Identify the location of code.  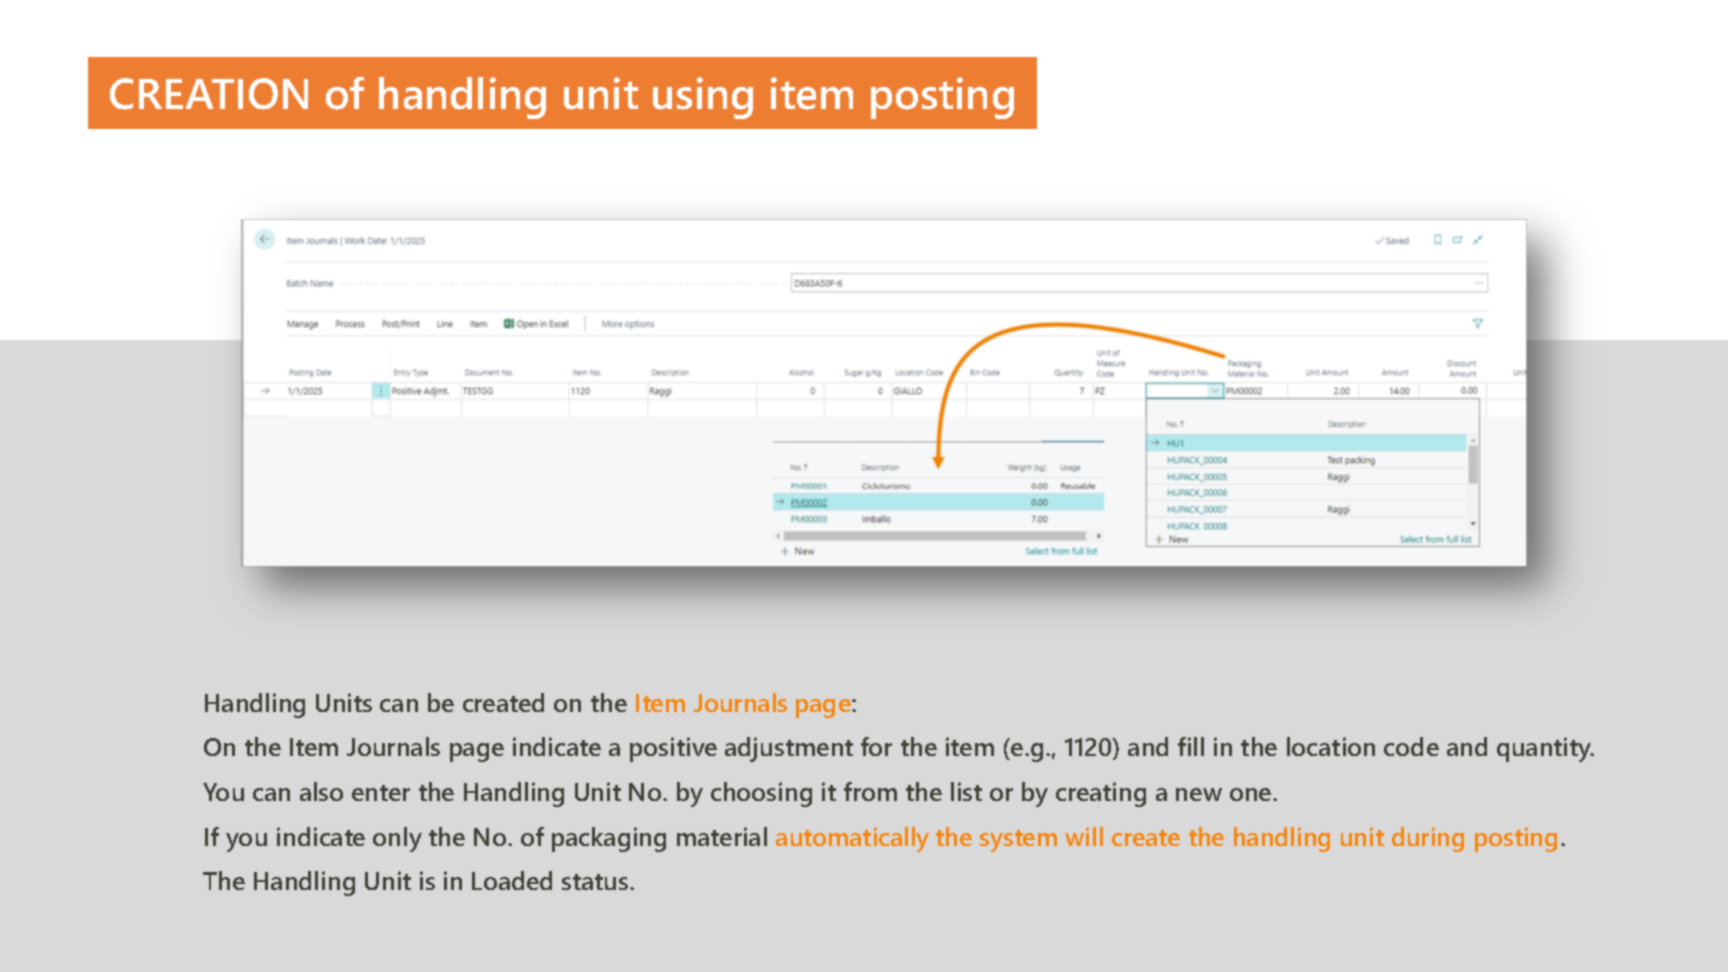
(1411, 746).
